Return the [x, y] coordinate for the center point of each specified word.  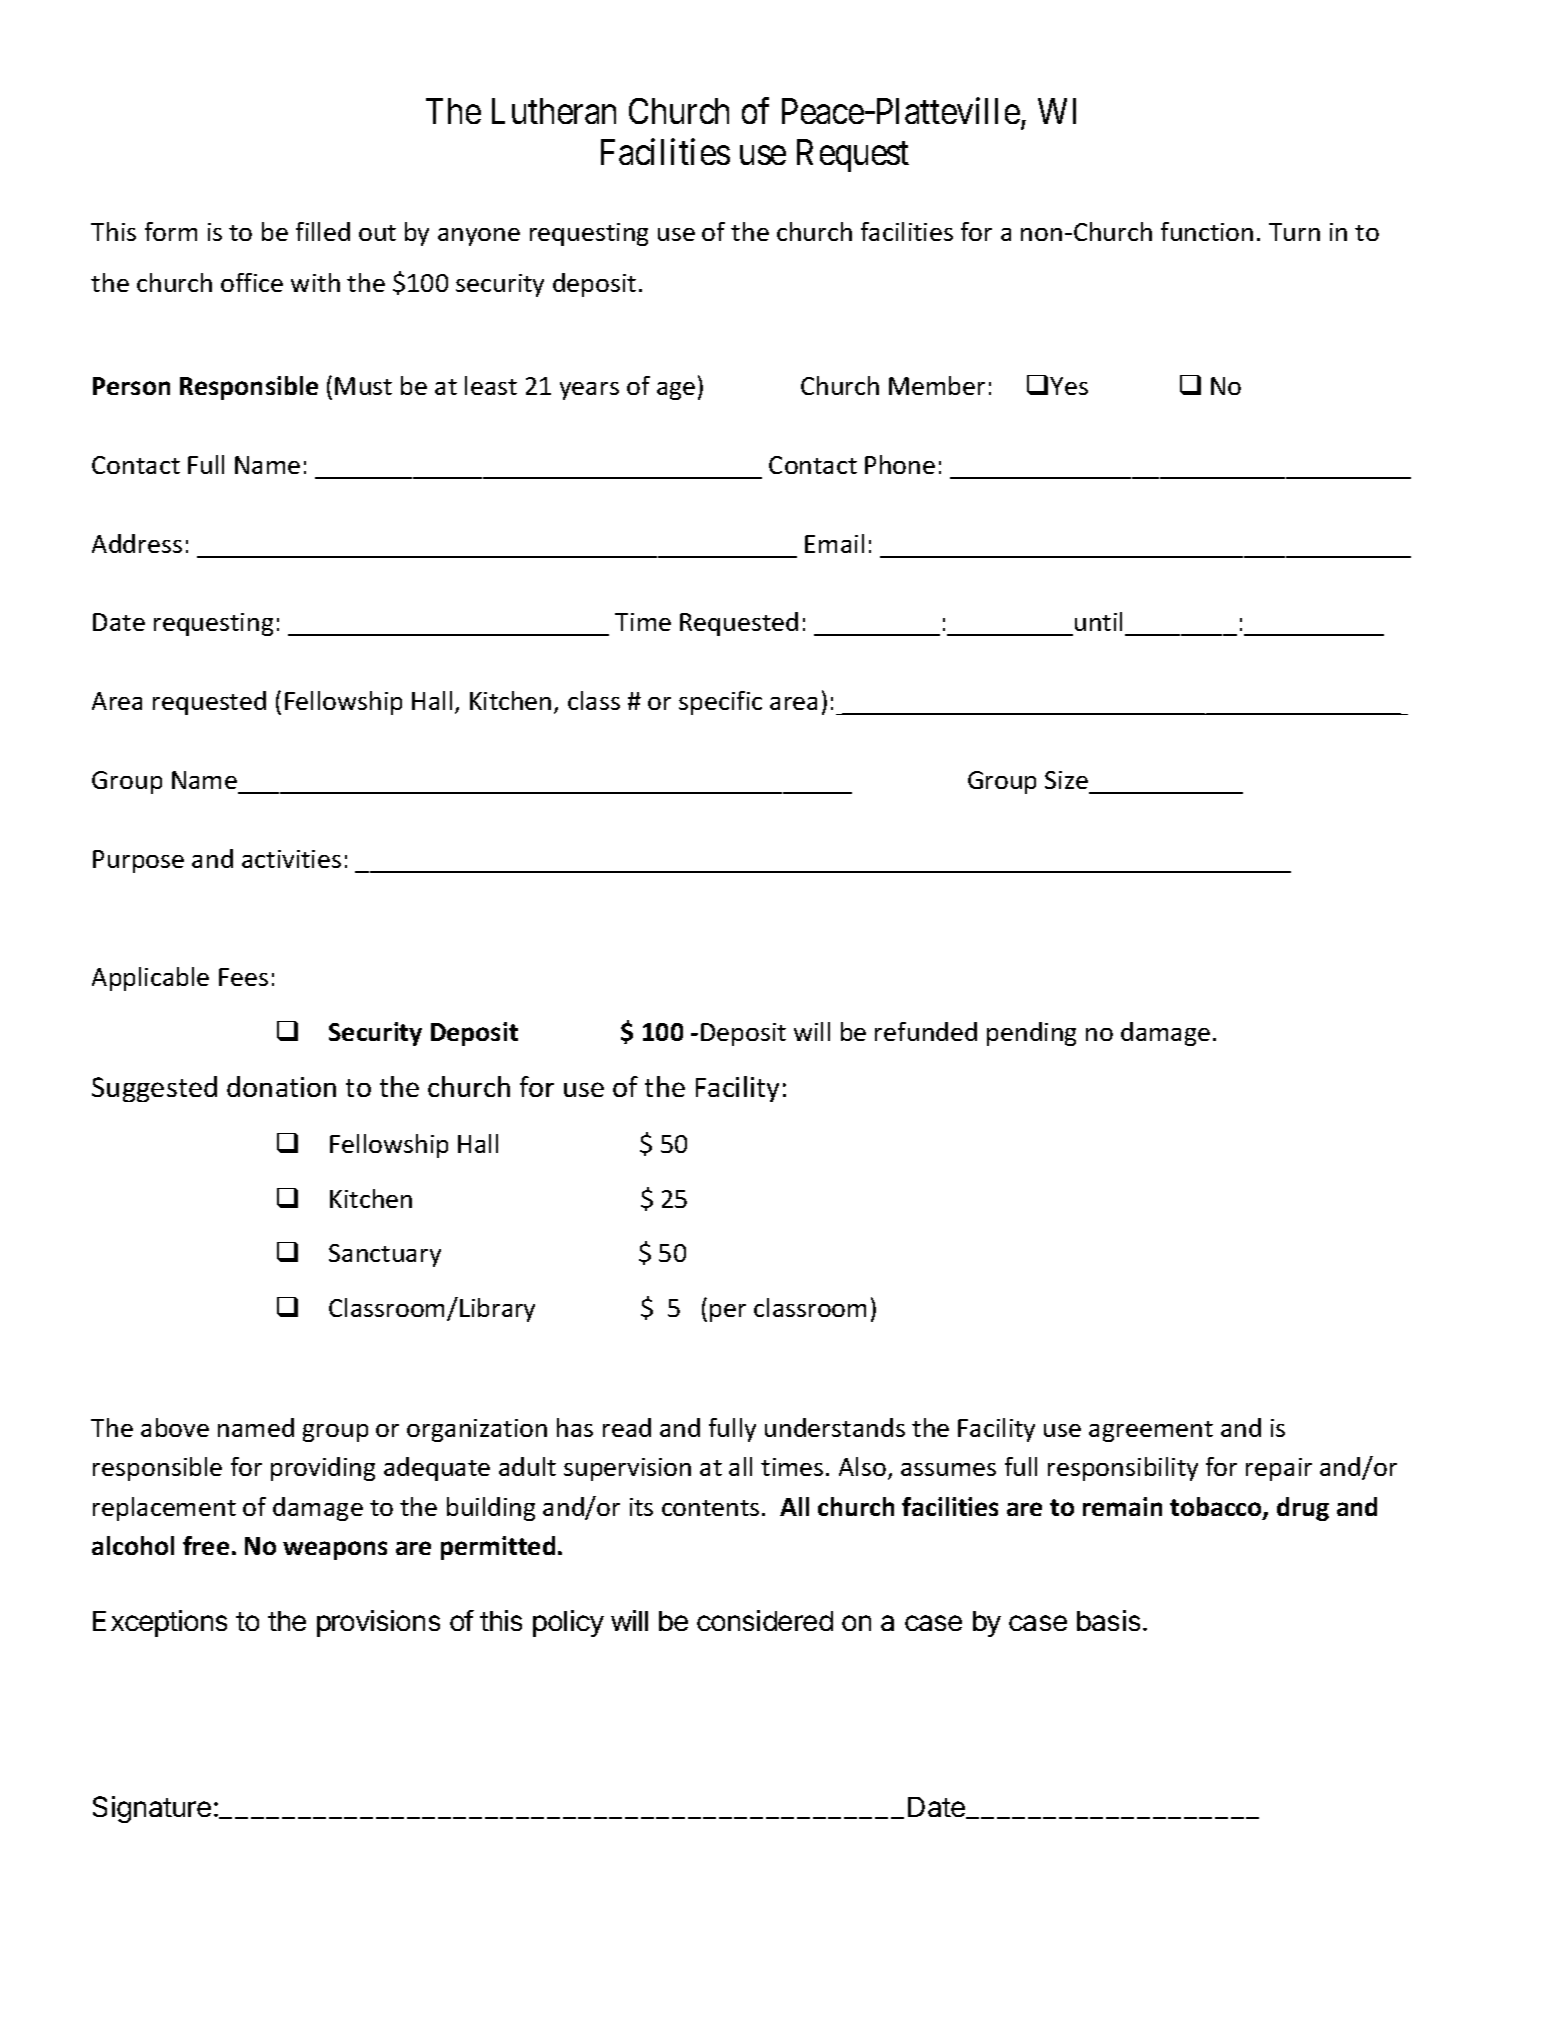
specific [720, 703]
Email [834, 543]
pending [1031, 1034]
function [1207, 231]
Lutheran [554, 111]
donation [281, 1086]
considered [765, 1620]
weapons [335, 1550]
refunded [926, 1031]
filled [323, 231]
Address [137, 543]
